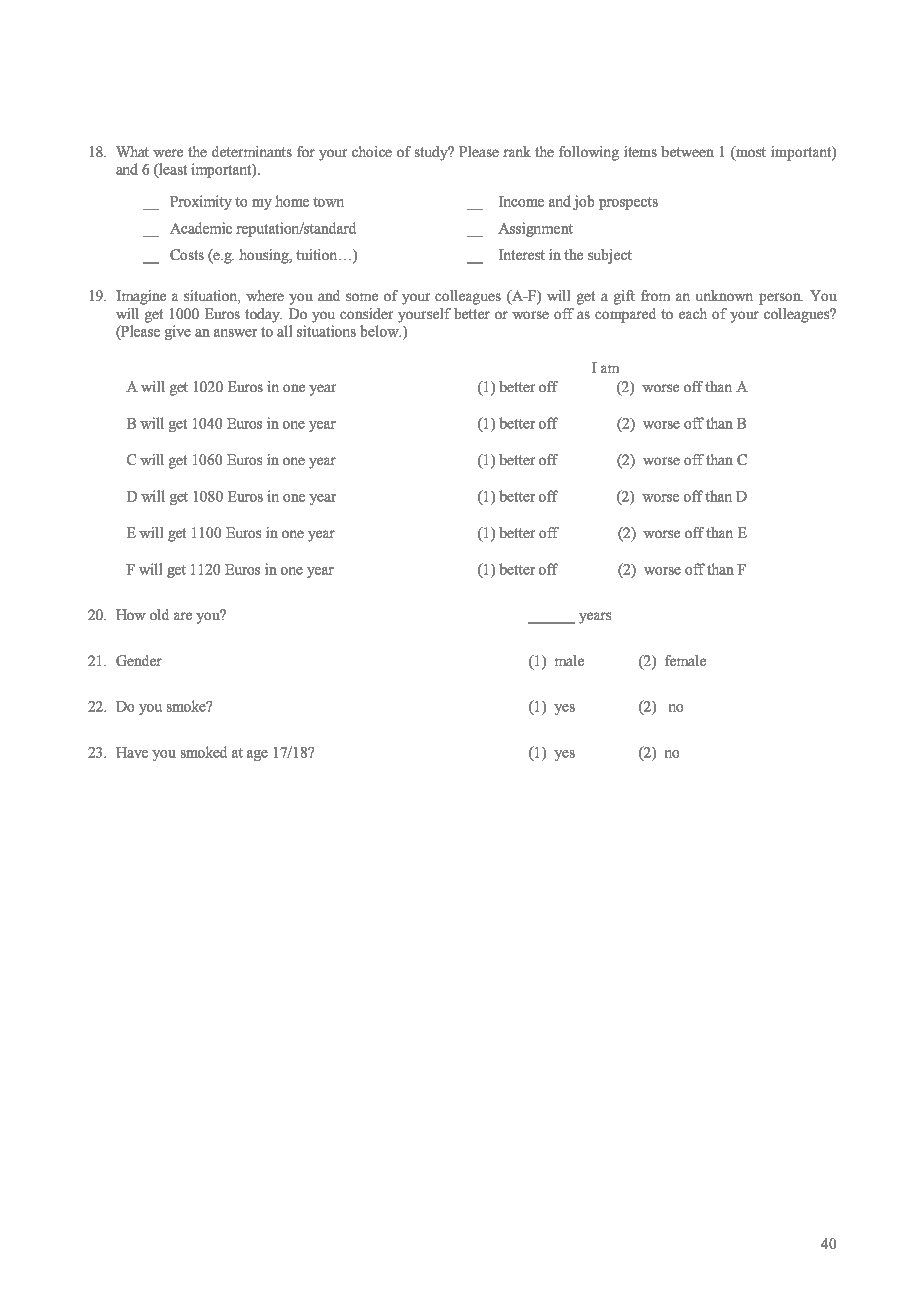  I want to click on below, so click(380, 331).
